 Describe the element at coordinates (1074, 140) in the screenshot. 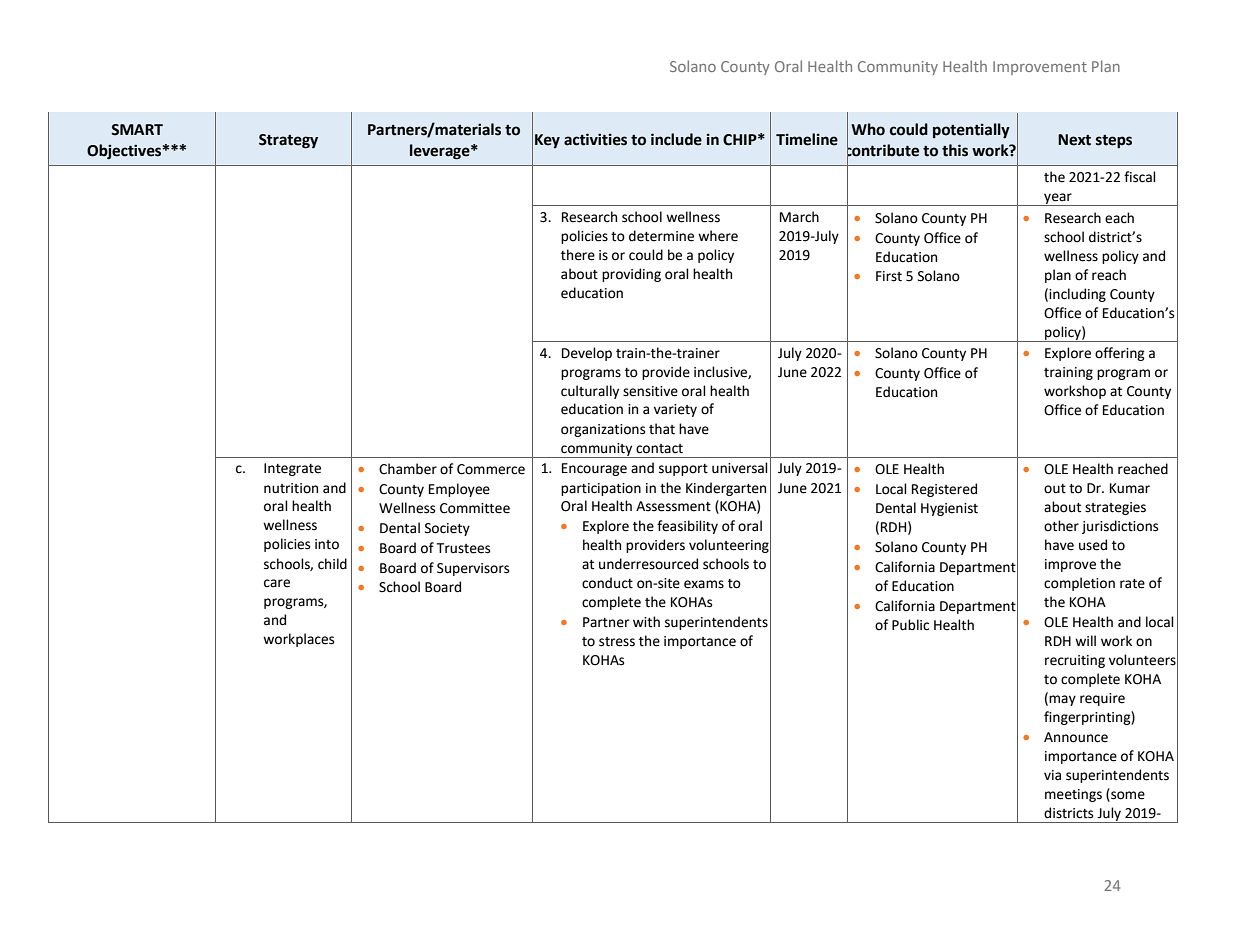

I see `Next` at that location.
